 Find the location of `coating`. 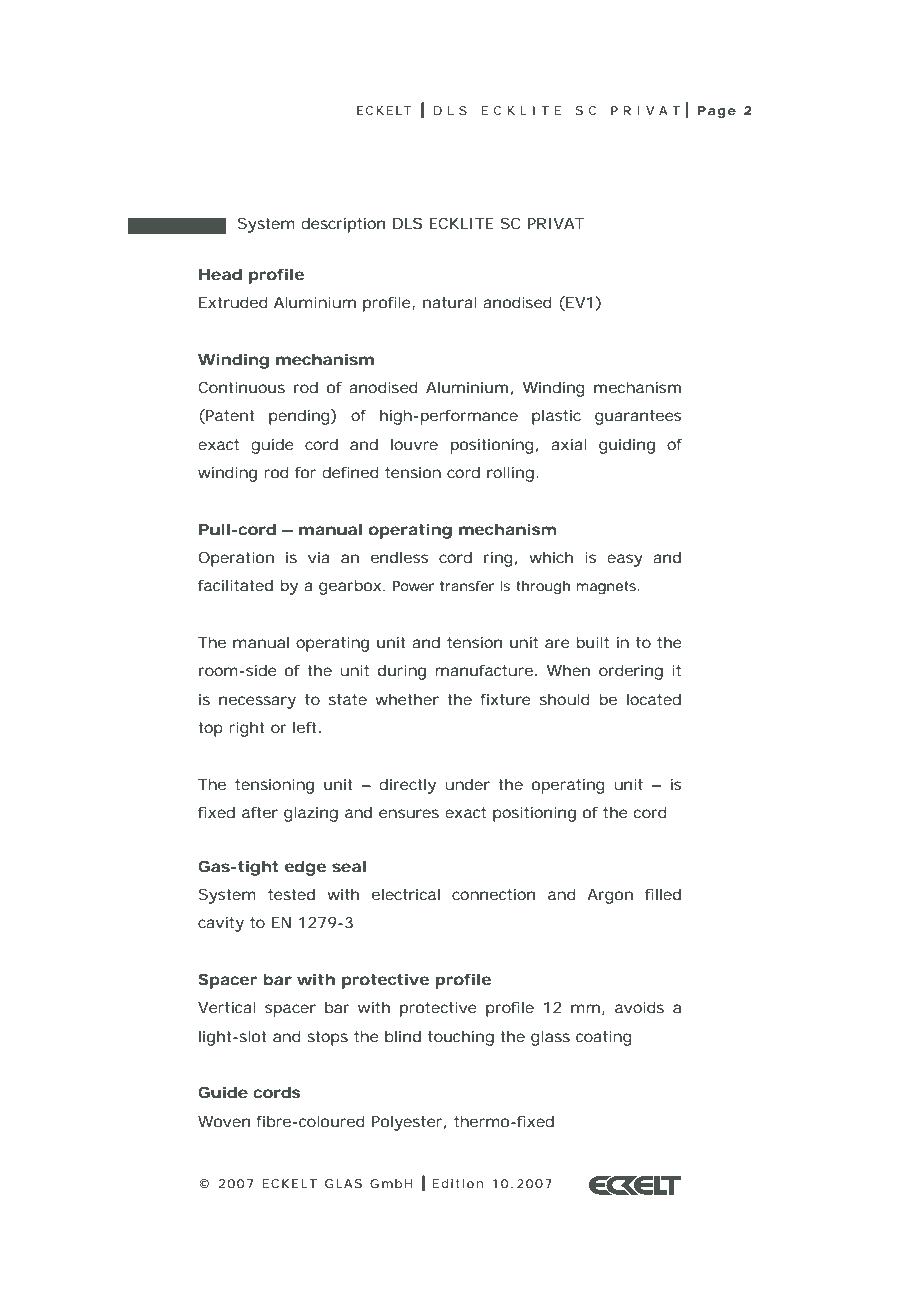

coating is located at coordinates (604, 1038).
